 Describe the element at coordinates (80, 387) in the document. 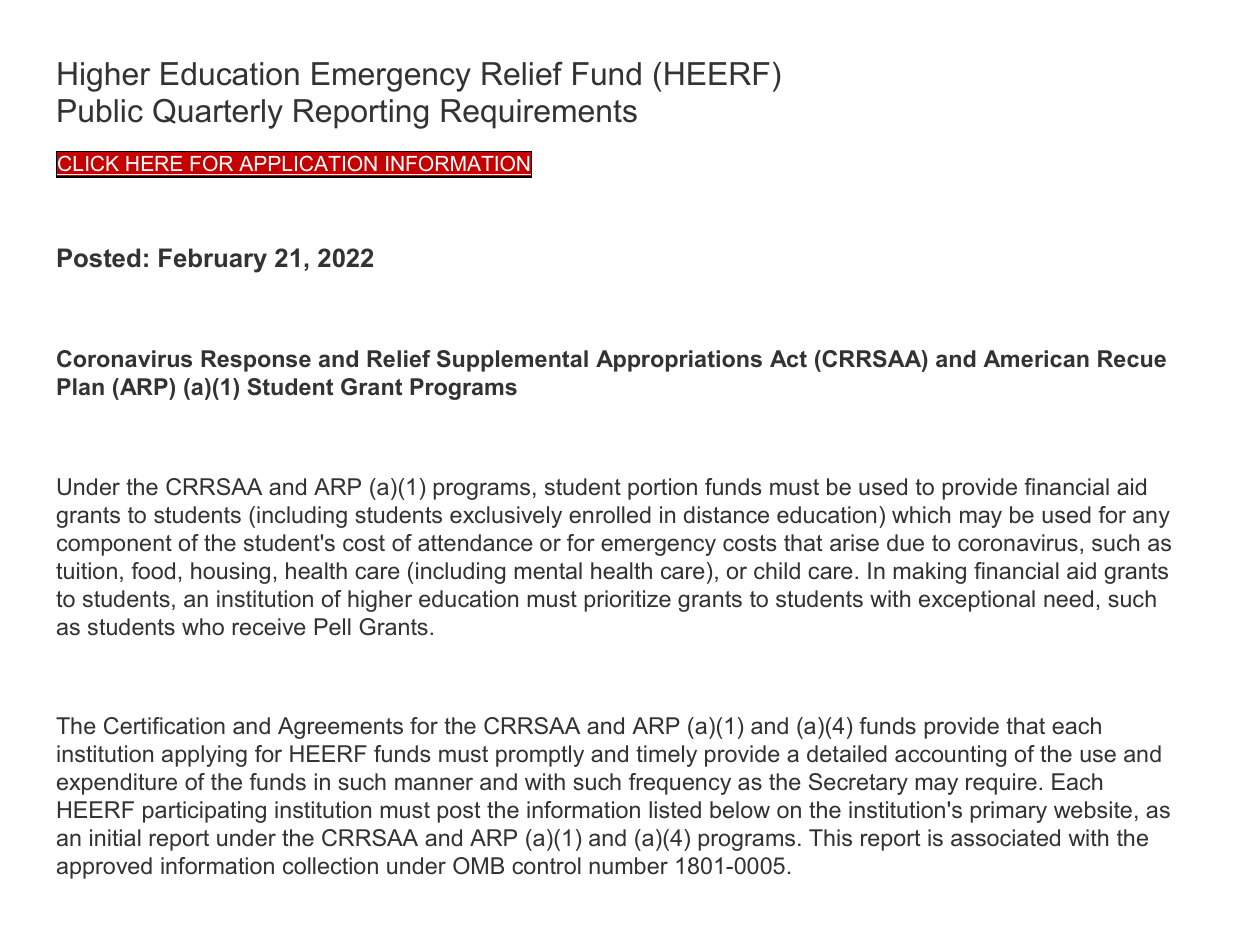

I see `Plan` at that location.
